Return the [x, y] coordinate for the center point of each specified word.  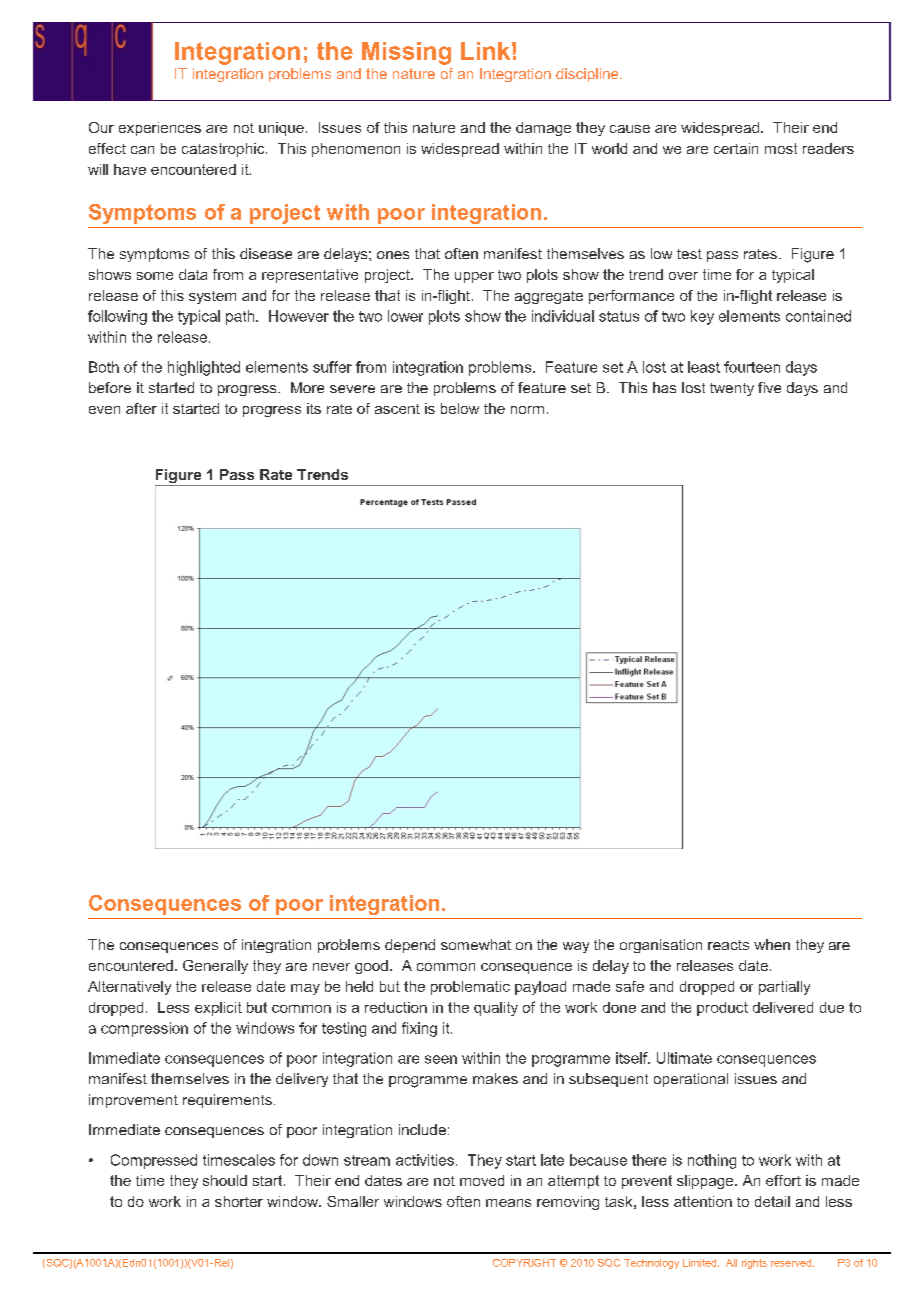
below [460, 408]
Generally [215, 967]
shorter [239, 1201]
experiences [160, 129]
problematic [470, 988]
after [141, 408]
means [508, 1203]
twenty [732, 389]
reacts [728, 945]
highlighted [204, 368]
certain [736, 148]
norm [527, 410]
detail [772, 1201]
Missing [406, 53]
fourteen [752, 367]
